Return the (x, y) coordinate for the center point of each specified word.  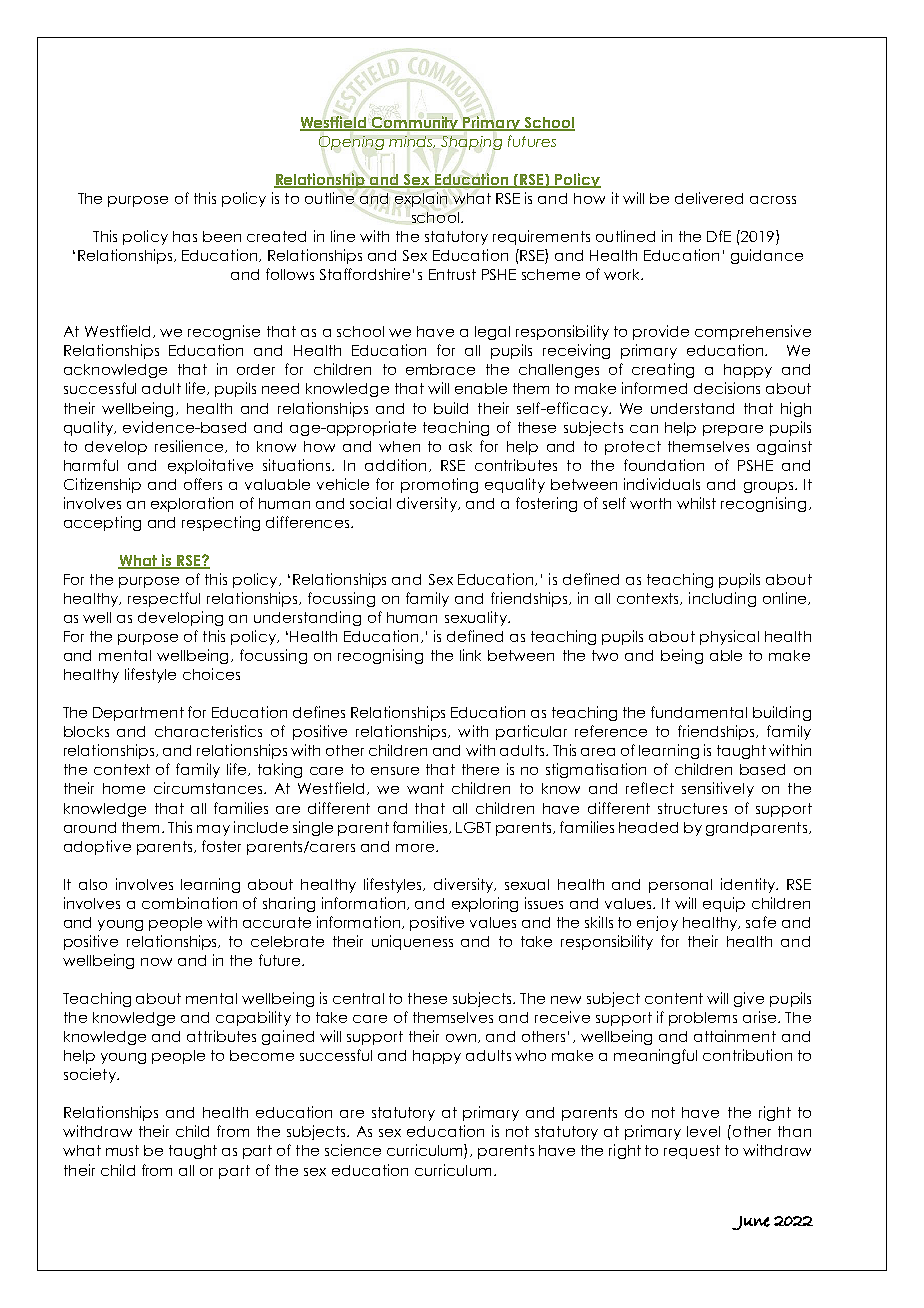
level (703, 1131)
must (122, 1150)
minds (412, 142)
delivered (709, 198)
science (353, 1150)
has (185, 236)
